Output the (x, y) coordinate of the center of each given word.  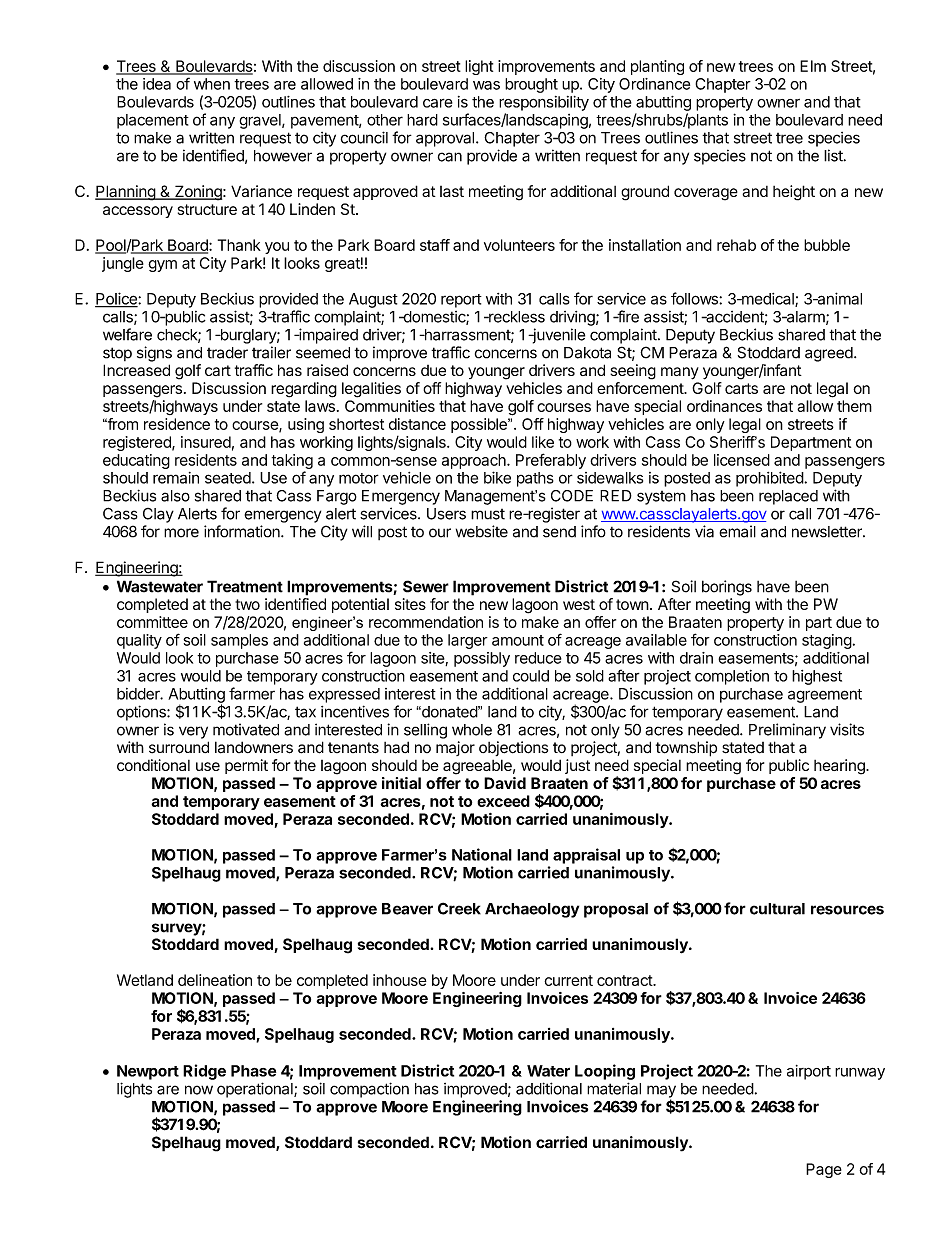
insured (206, 442)
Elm (813, 66)
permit (246, 766)
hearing (840, 767)
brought (531, 85)
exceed (503, 801)
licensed (742, 460)
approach (475, 461)
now (199, 1090)
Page (824, 1170)
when (212, 84)
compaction (369, 1090)
